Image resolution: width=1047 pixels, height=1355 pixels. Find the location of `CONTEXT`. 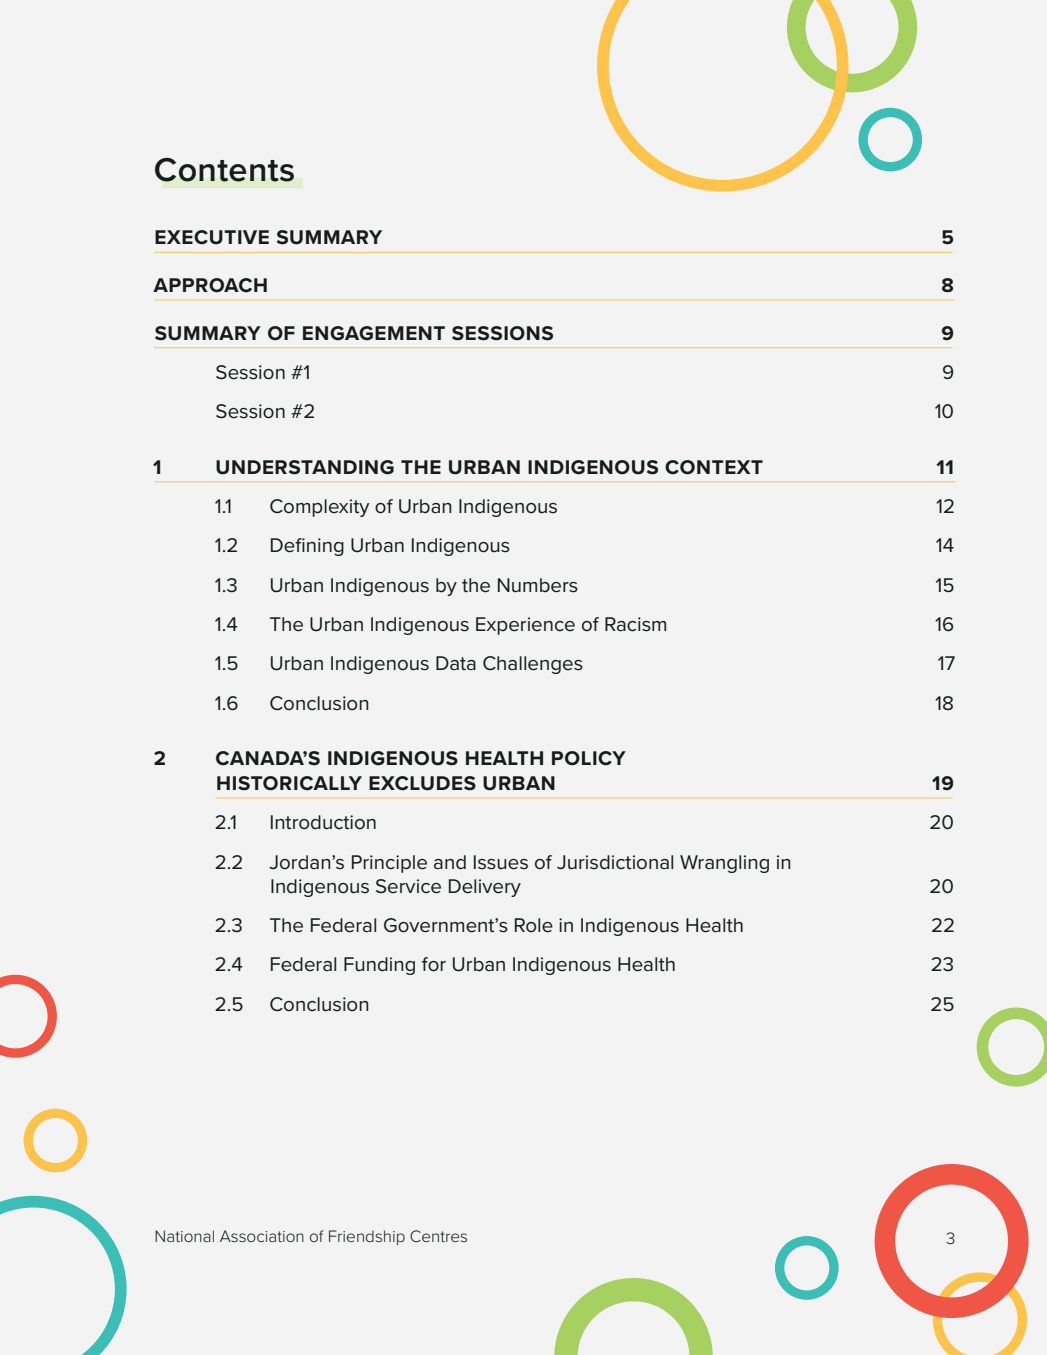

CONTEXT is located at coordinates (714, 467).
